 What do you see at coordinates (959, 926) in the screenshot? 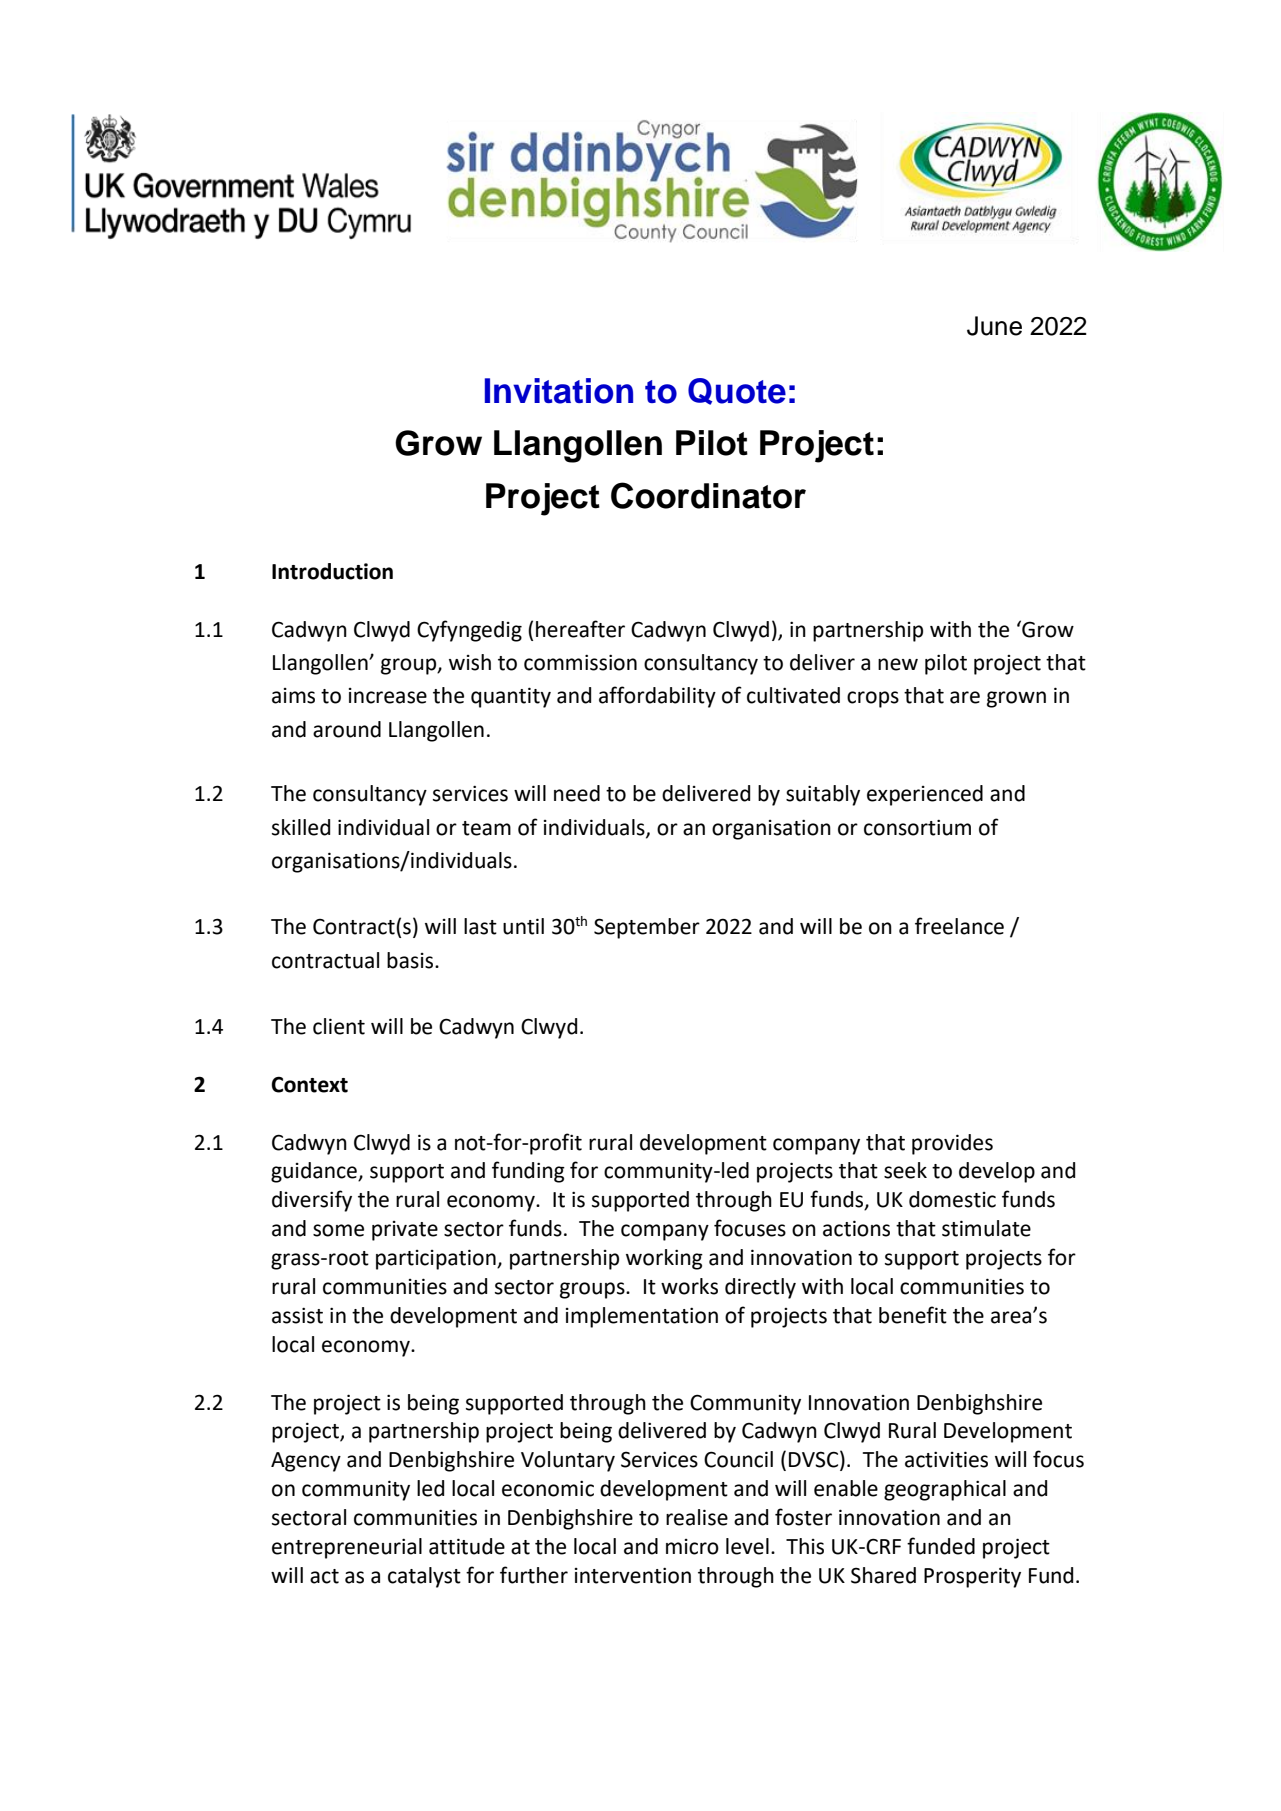
I see `freelance` at bounding box center [959, 926].
